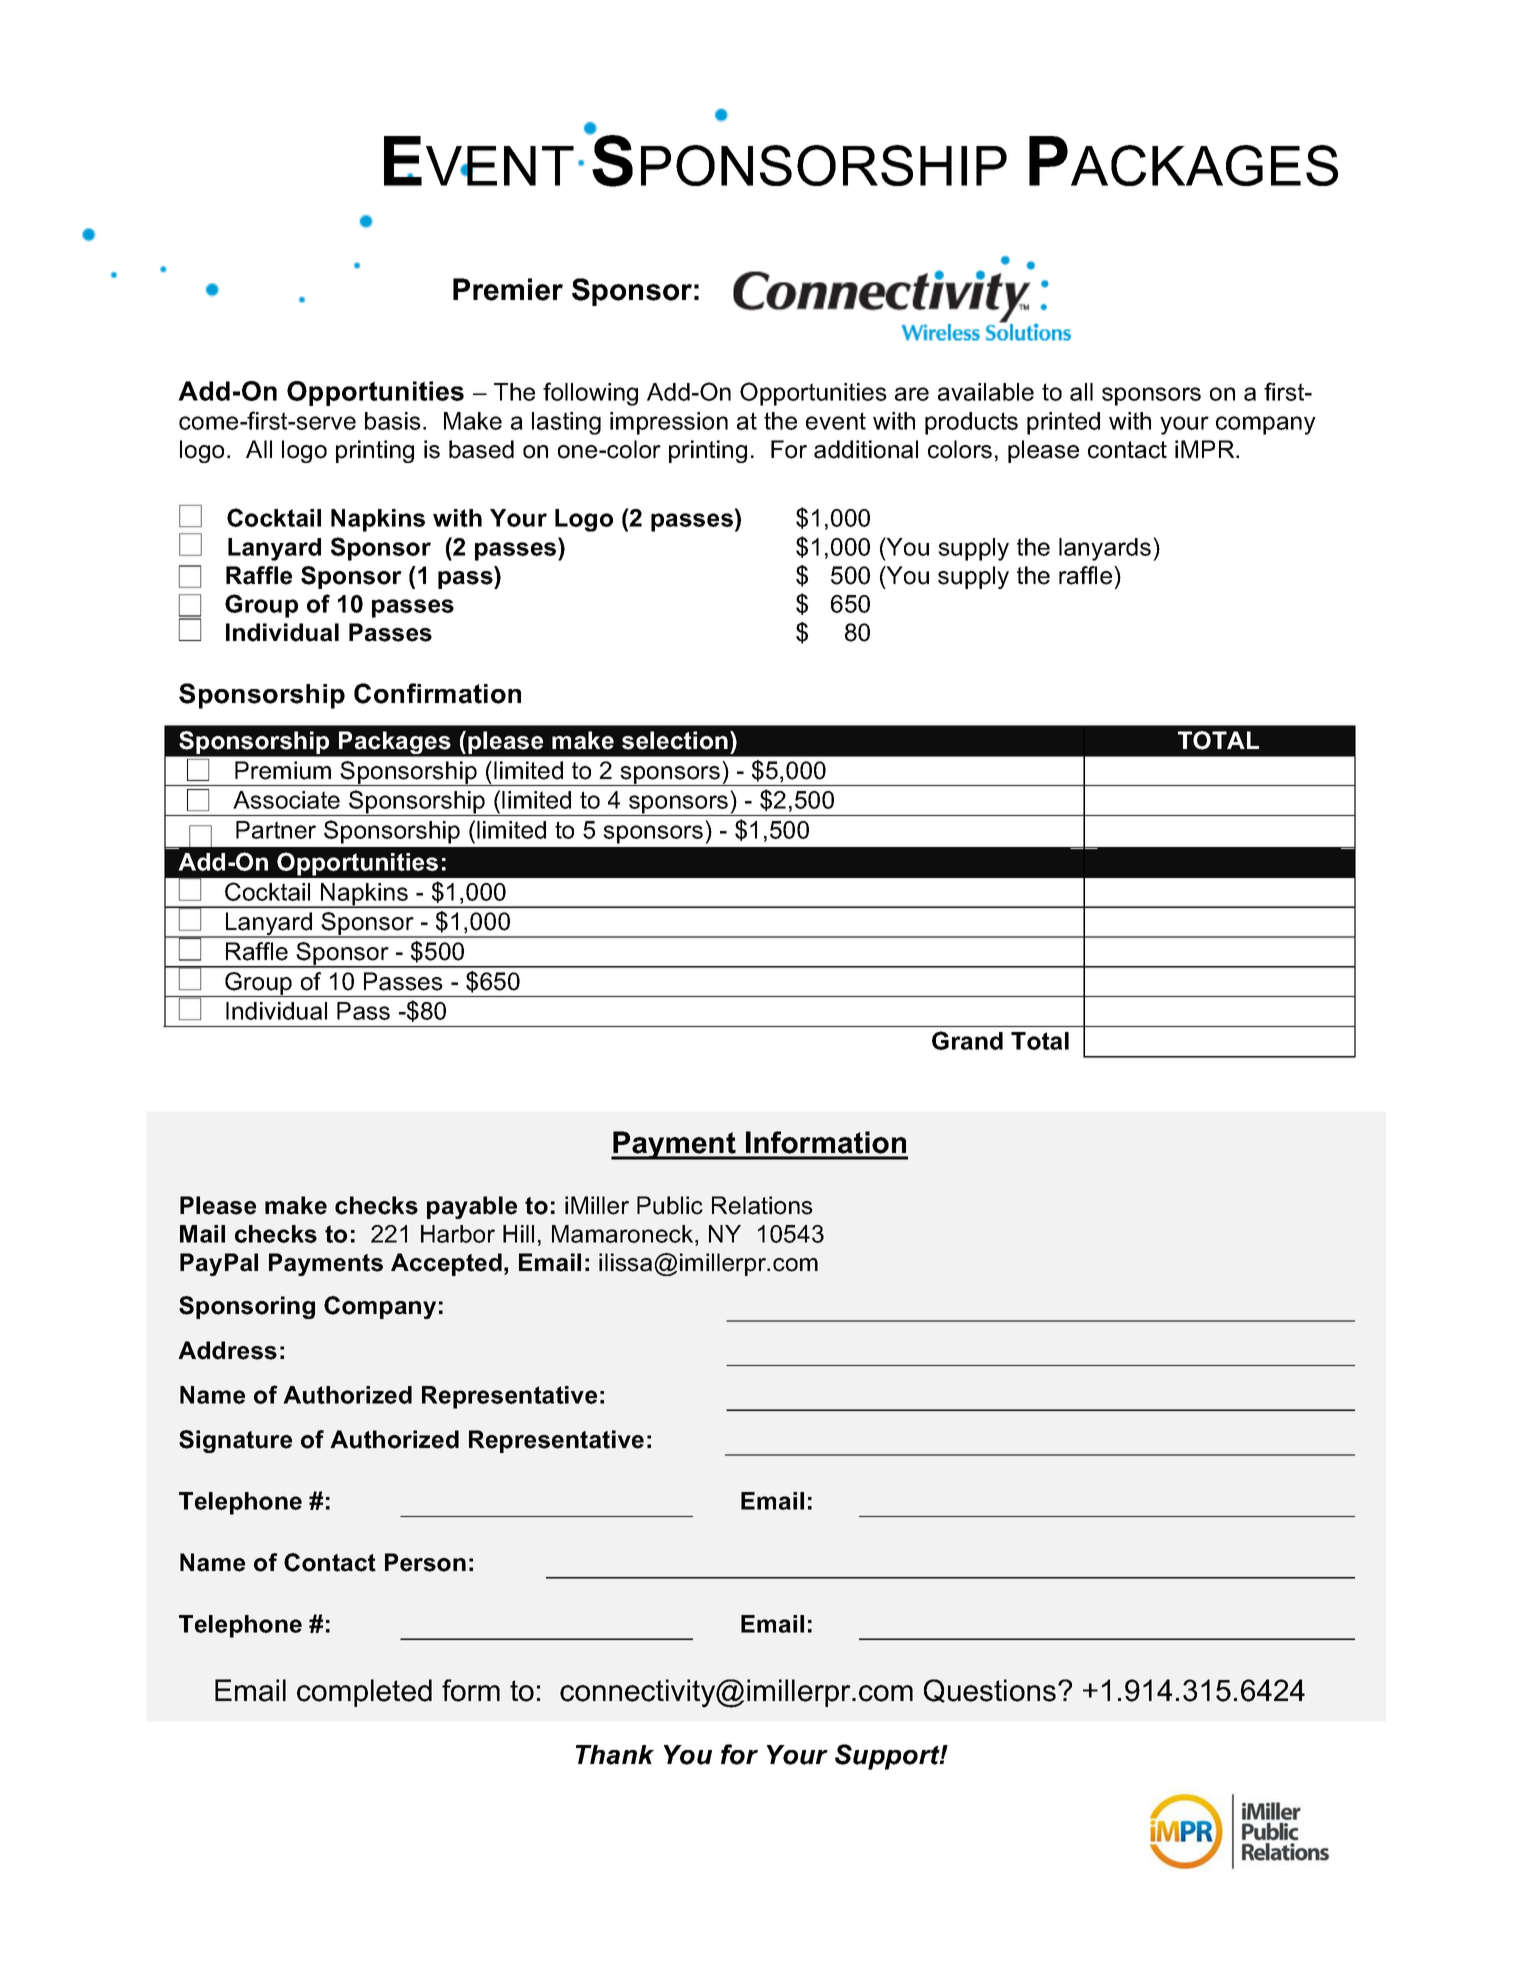  I want to click on Associate, so click(286, 800).
